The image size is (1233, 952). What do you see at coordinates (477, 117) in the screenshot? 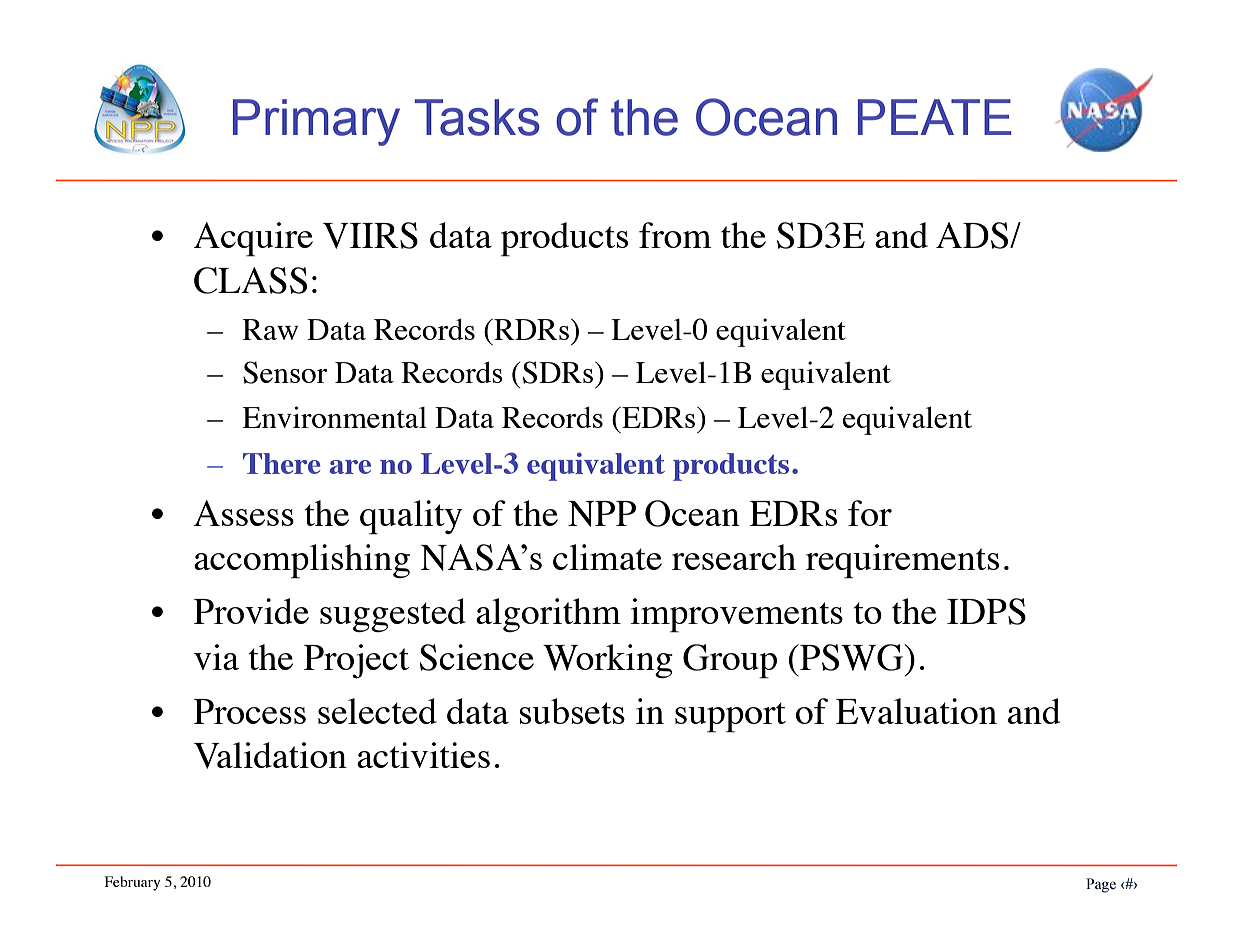
I see `Tasks` at bounding box center [477, 117].
